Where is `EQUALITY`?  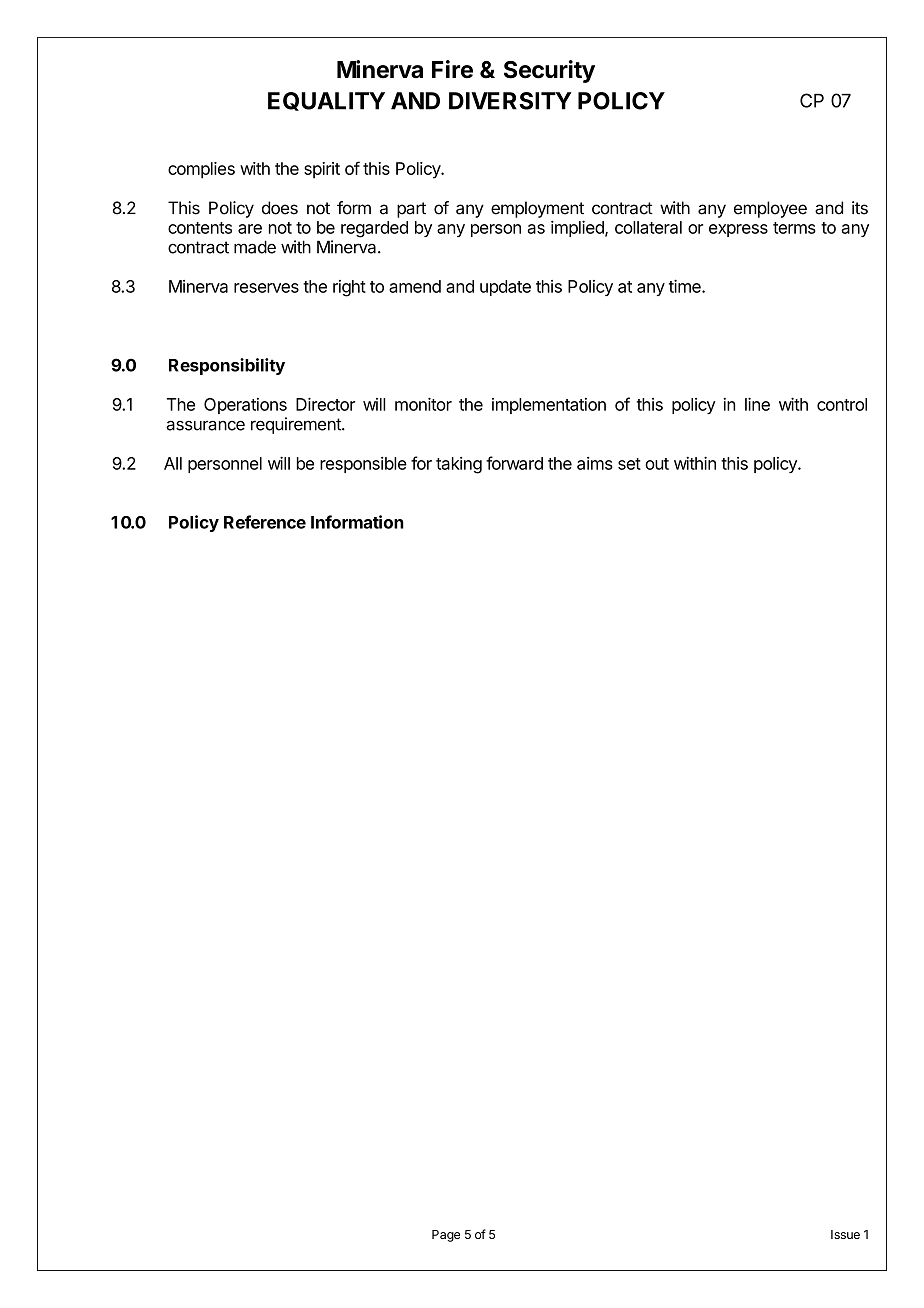
EQUALITY is located at coordinates (326, 101).
